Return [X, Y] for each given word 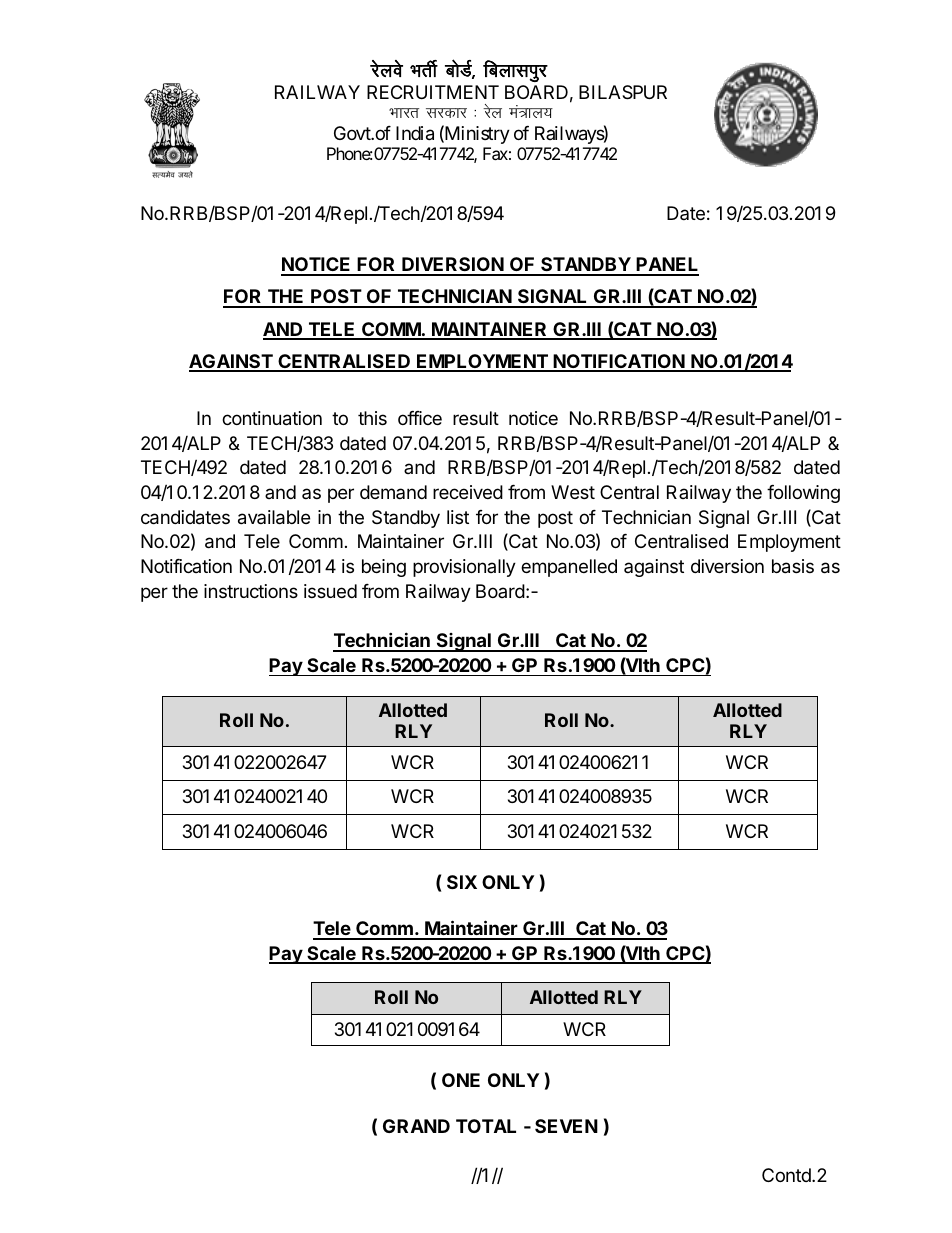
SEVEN [566, 1126]
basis [793, 566]
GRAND [416, 1126]
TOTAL [486, 1126]
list [458, 517]
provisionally [464, 568]
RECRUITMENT [433, 92]
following [803, 494]
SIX [462, 882]
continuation [272, 418]
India [415, 133]
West [573, 492]
